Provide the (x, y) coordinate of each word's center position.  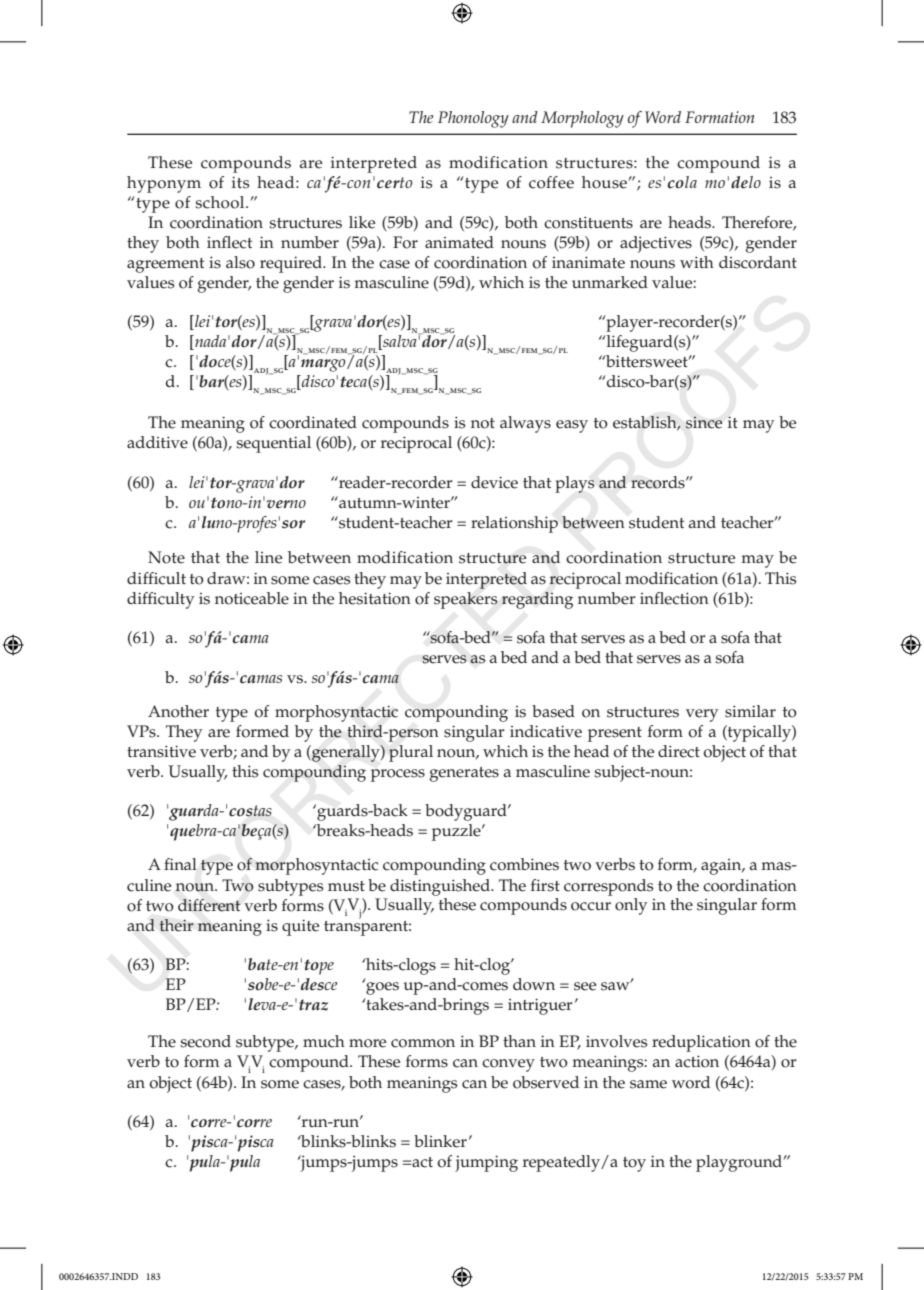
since (704, 422)
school (221, 202)
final (180, 864)
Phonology (473, 119)
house (605, 182)
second (205, 1041)
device (494, 482)
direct (679, 751)
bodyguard (467, 812)
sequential (273, 444)
